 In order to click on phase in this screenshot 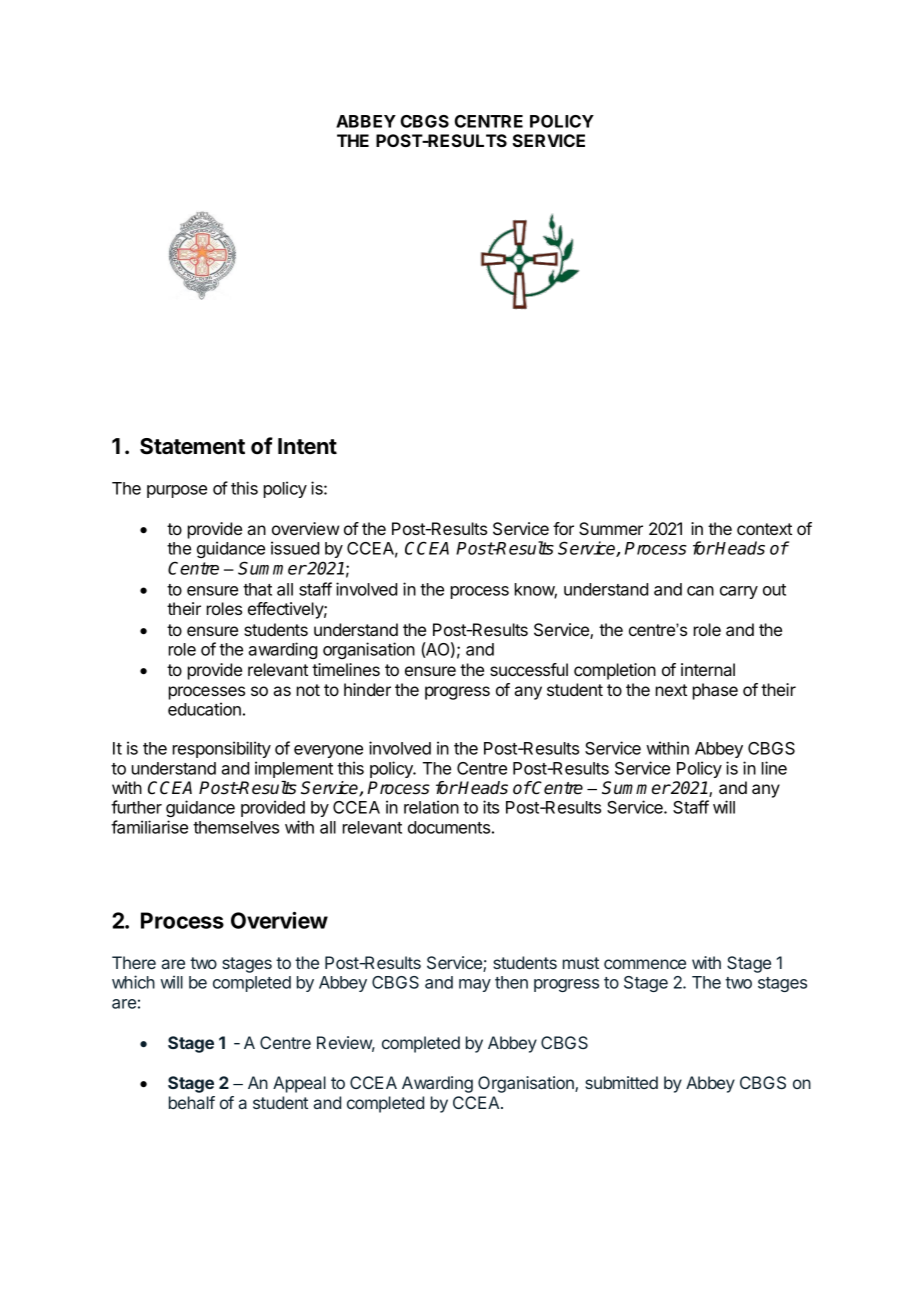, I will do `click(715, 691)`.
